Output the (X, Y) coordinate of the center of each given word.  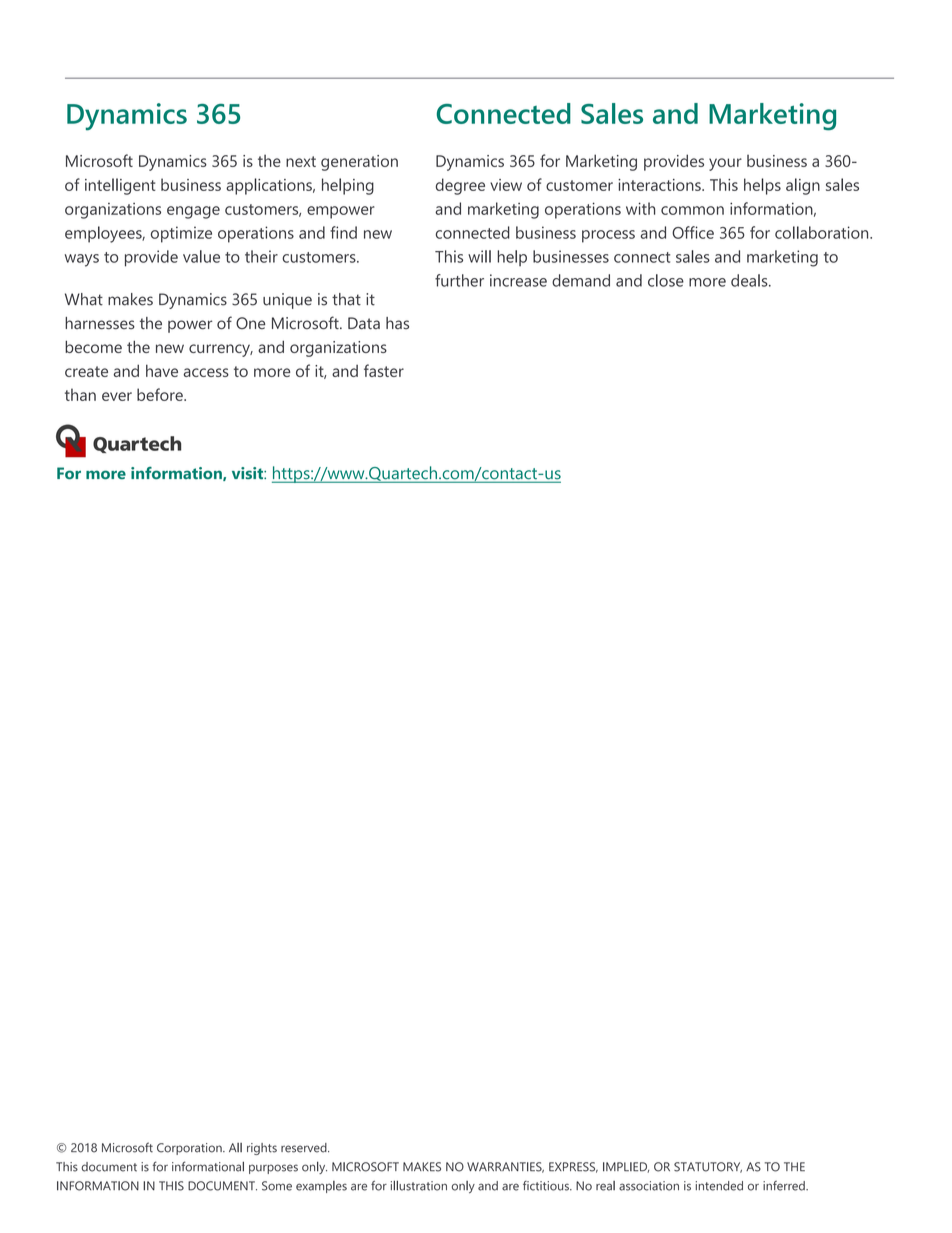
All (235, 1147)
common (692, 210)
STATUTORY (708, 1167)
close (666, 280)
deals (750, 280)
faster (384, 370)
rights (262, 1149)
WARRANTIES (505, 1167)
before (161, 394)
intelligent (120, 186)
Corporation (190, 1149)
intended (719, 1186)
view (506, 185)
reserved (305, 1148)
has (397, 323)
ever (117, 396)
